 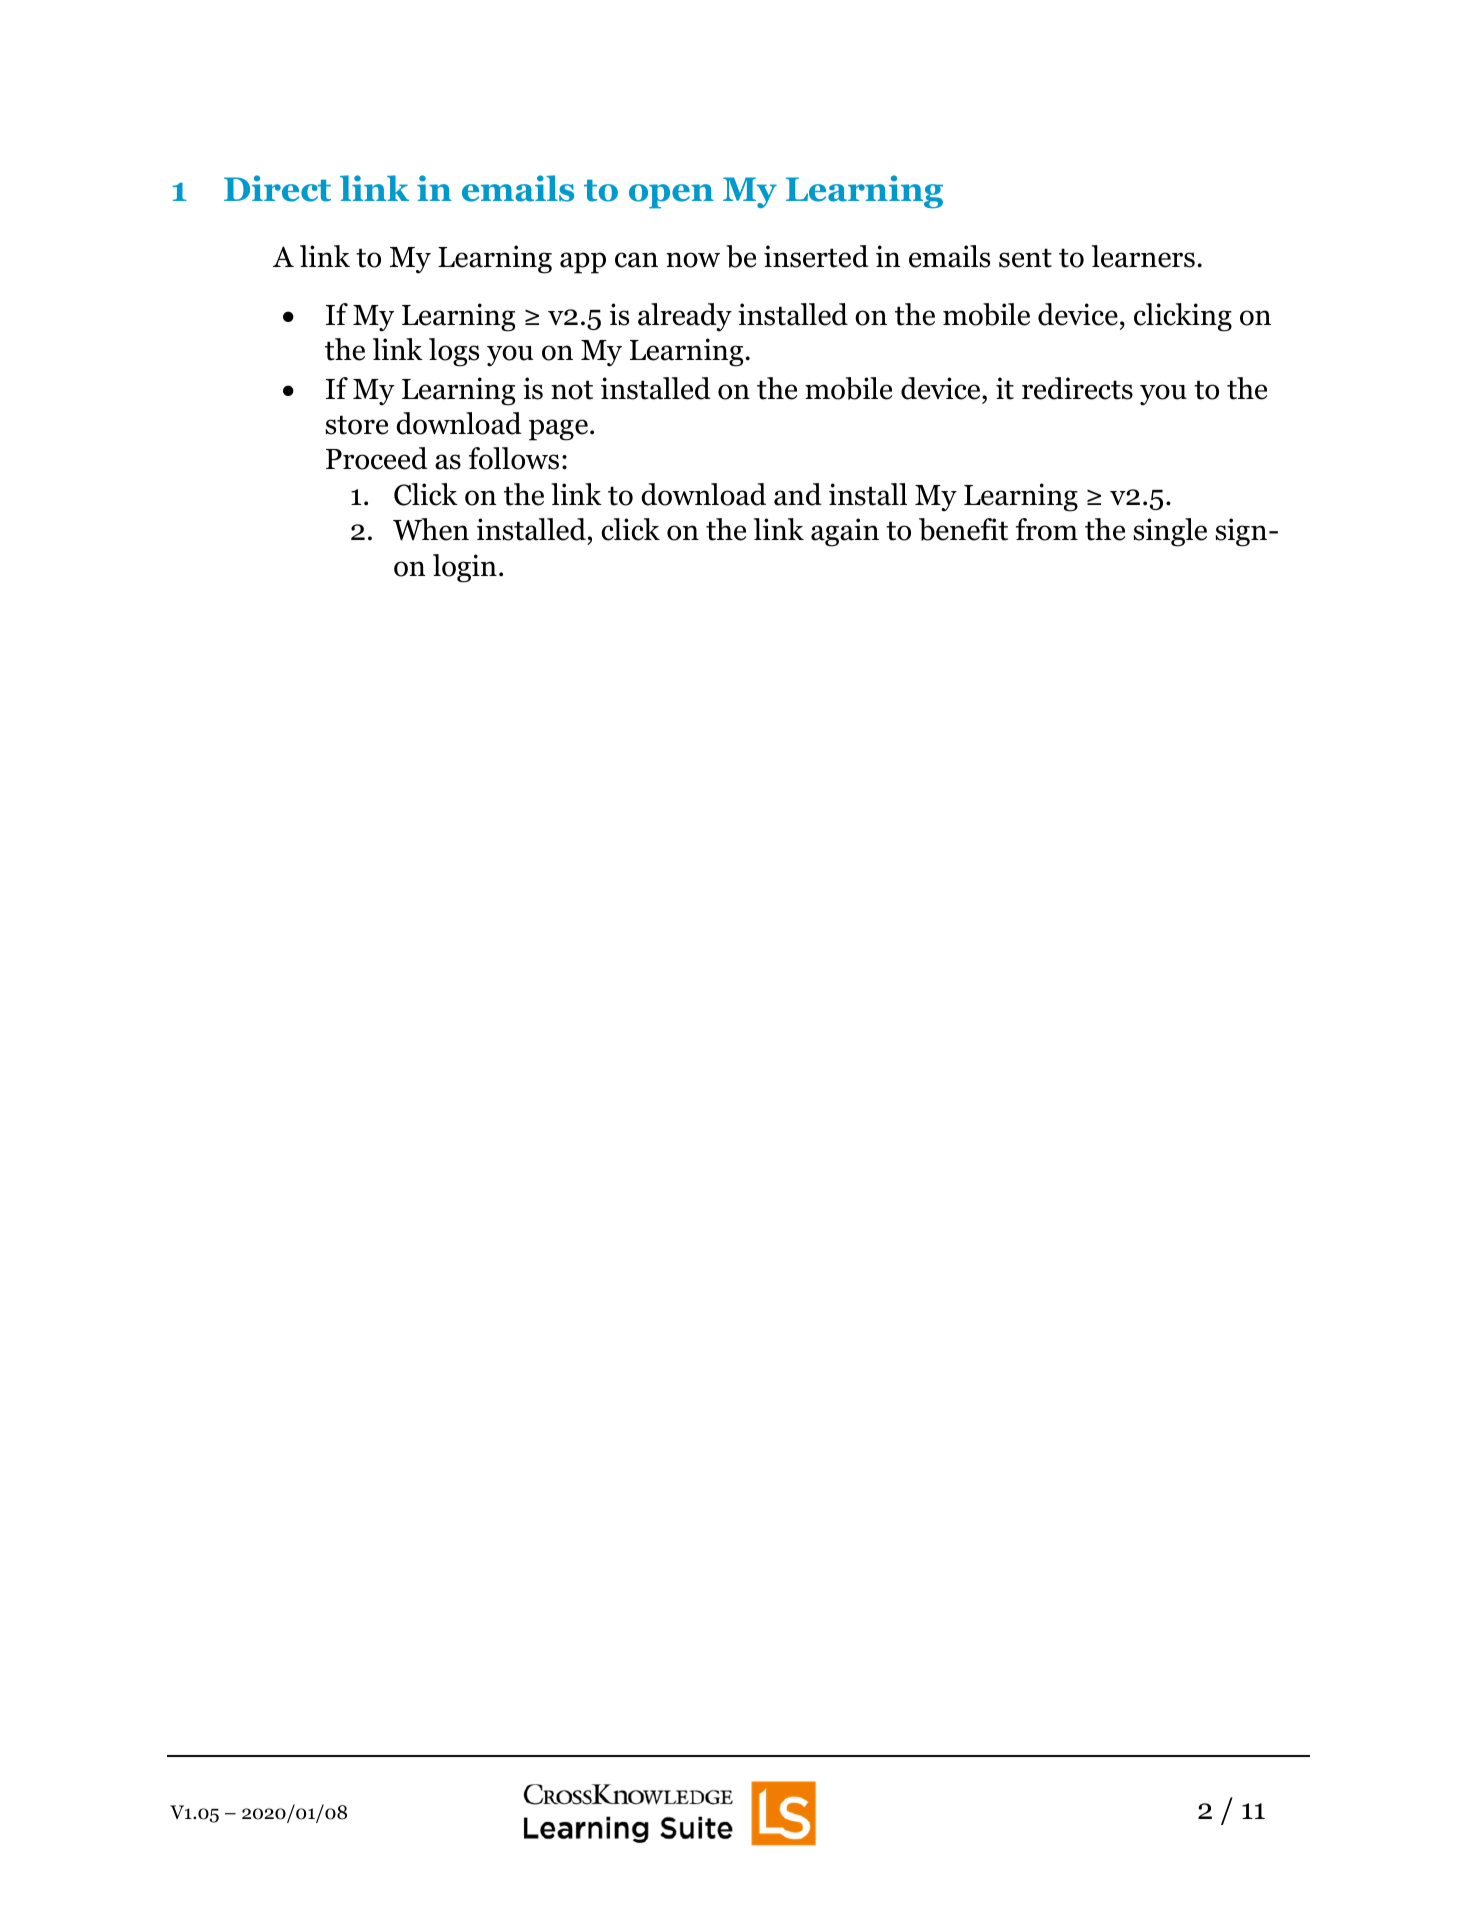 What do you see at coordinates (514, 458) in the screenshot?
I see `follows` at bounding box center [514, 458].
